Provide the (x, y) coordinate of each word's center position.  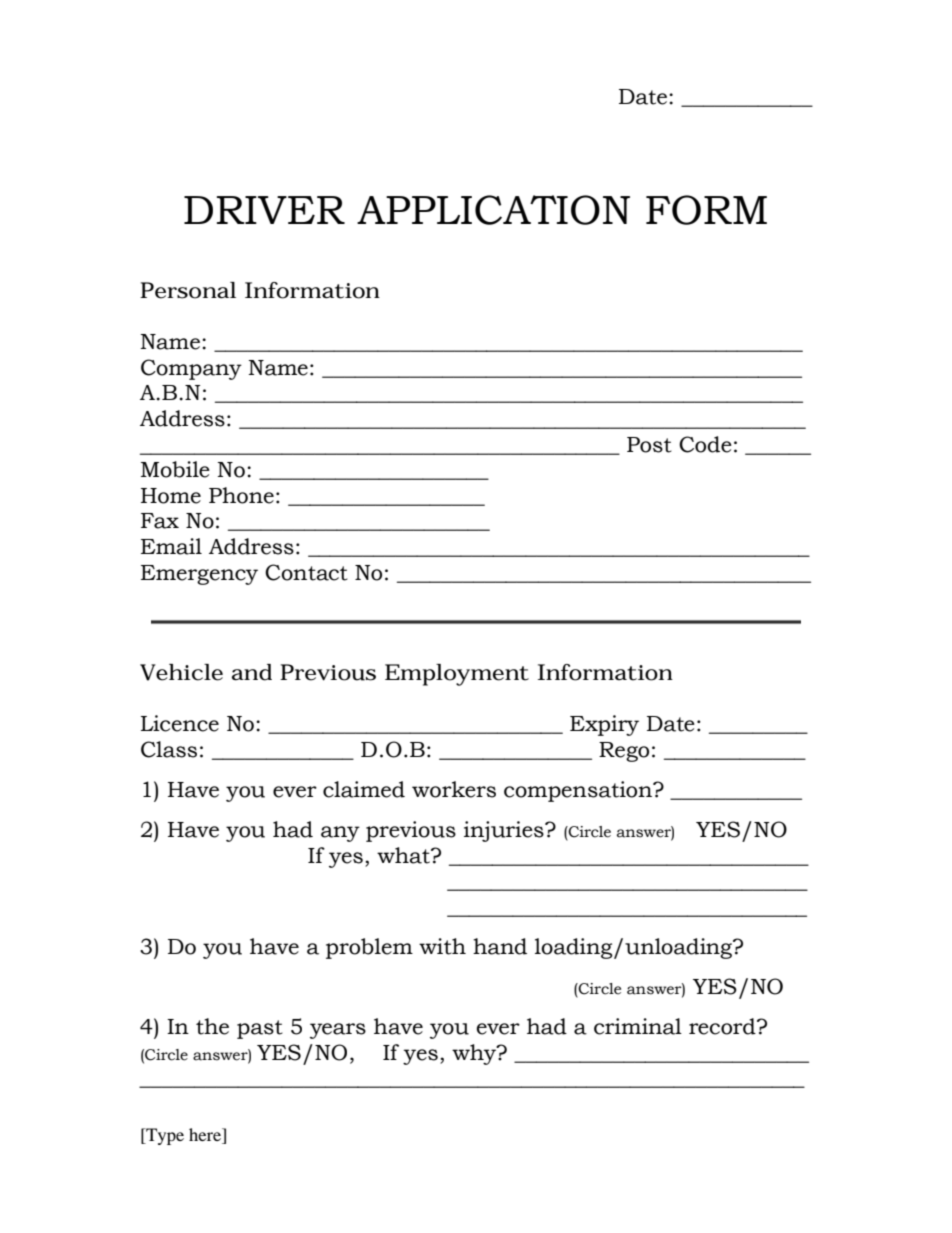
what (404, 855)
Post (649, 445)
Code (705, 444)
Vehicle (181, 672)
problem (369, 948)
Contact (306, 572)
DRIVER (264, 210)
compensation (579, 791)
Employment (457, 675)
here (206, 1136)
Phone (241, 495)
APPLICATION (493, 210)
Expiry (604, 725)
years (338, 1031)
